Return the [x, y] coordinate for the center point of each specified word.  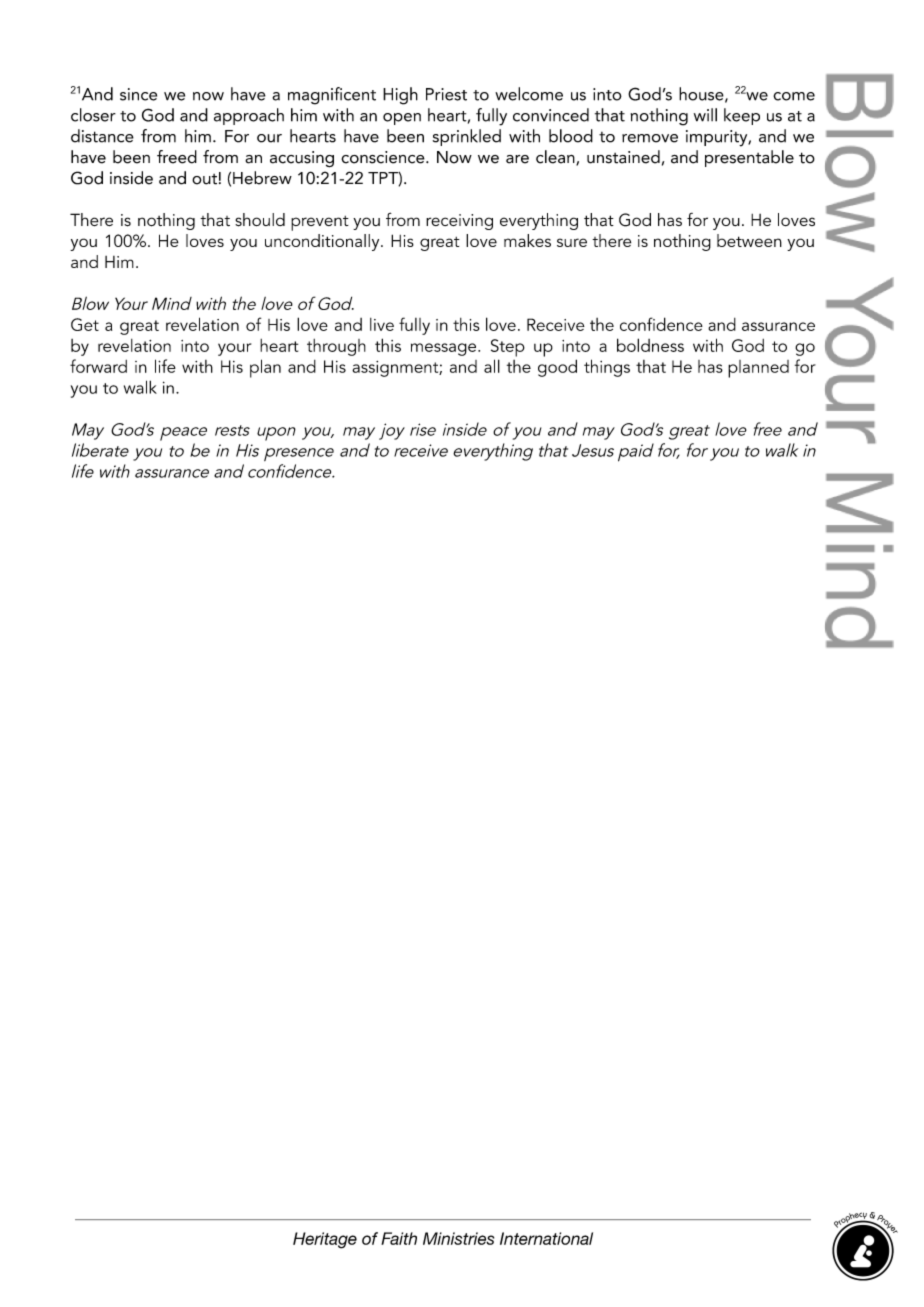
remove [650, 138]
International [546, 1238]
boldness [650, 345]
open [402, 119]
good [557, 368]
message [445, 349]
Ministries [458, 1238]
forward [98, 366]
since [138, 94]
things [607, 368]
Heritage [325, 1240]
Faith [399, 1238]
